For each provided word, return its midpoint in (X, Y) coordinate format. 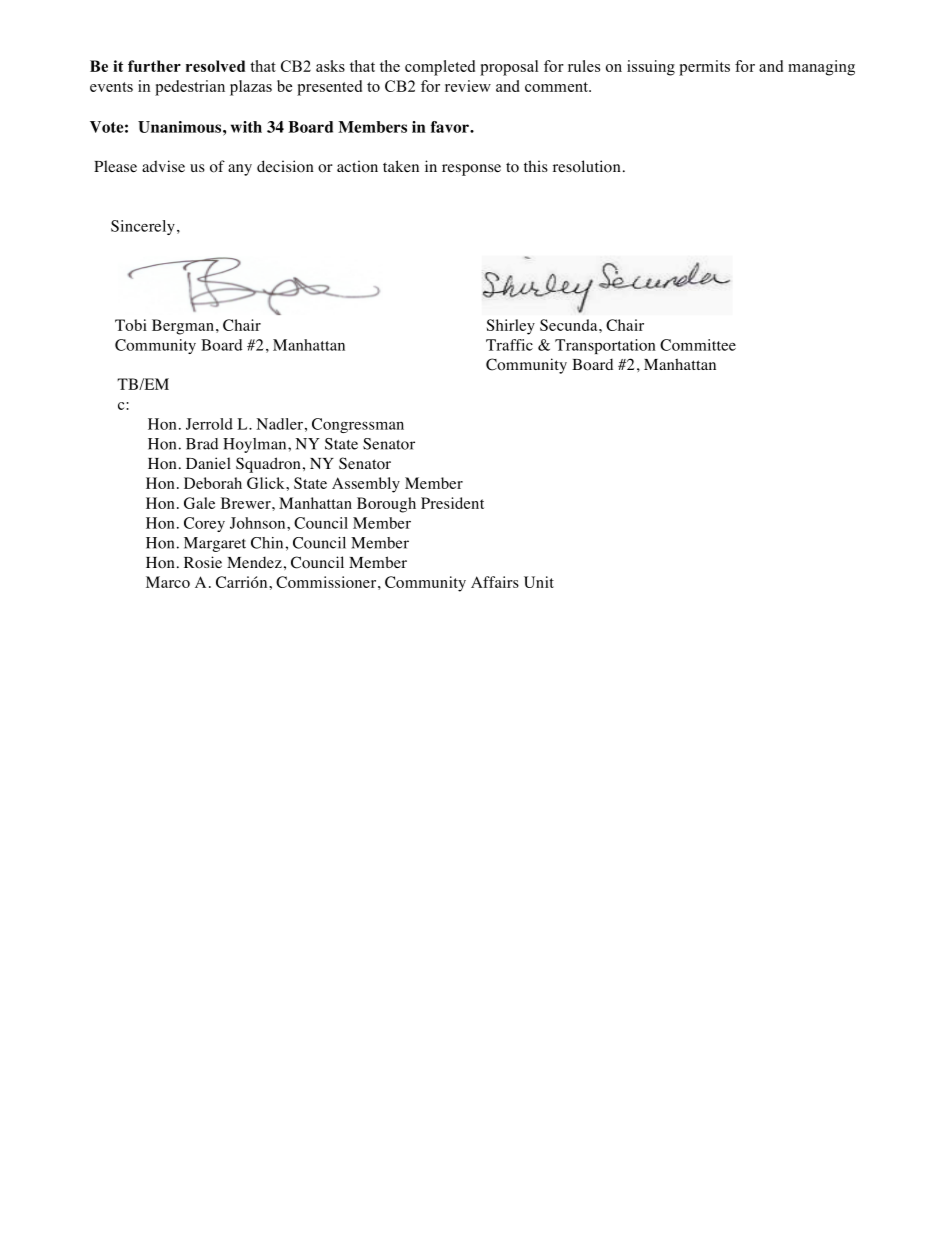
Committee (698, 345)
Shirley (511, 327)
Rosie (203, 562)
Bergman (183, 327)
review (468, 86)
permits (704, 68)
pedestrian (190, 88)
